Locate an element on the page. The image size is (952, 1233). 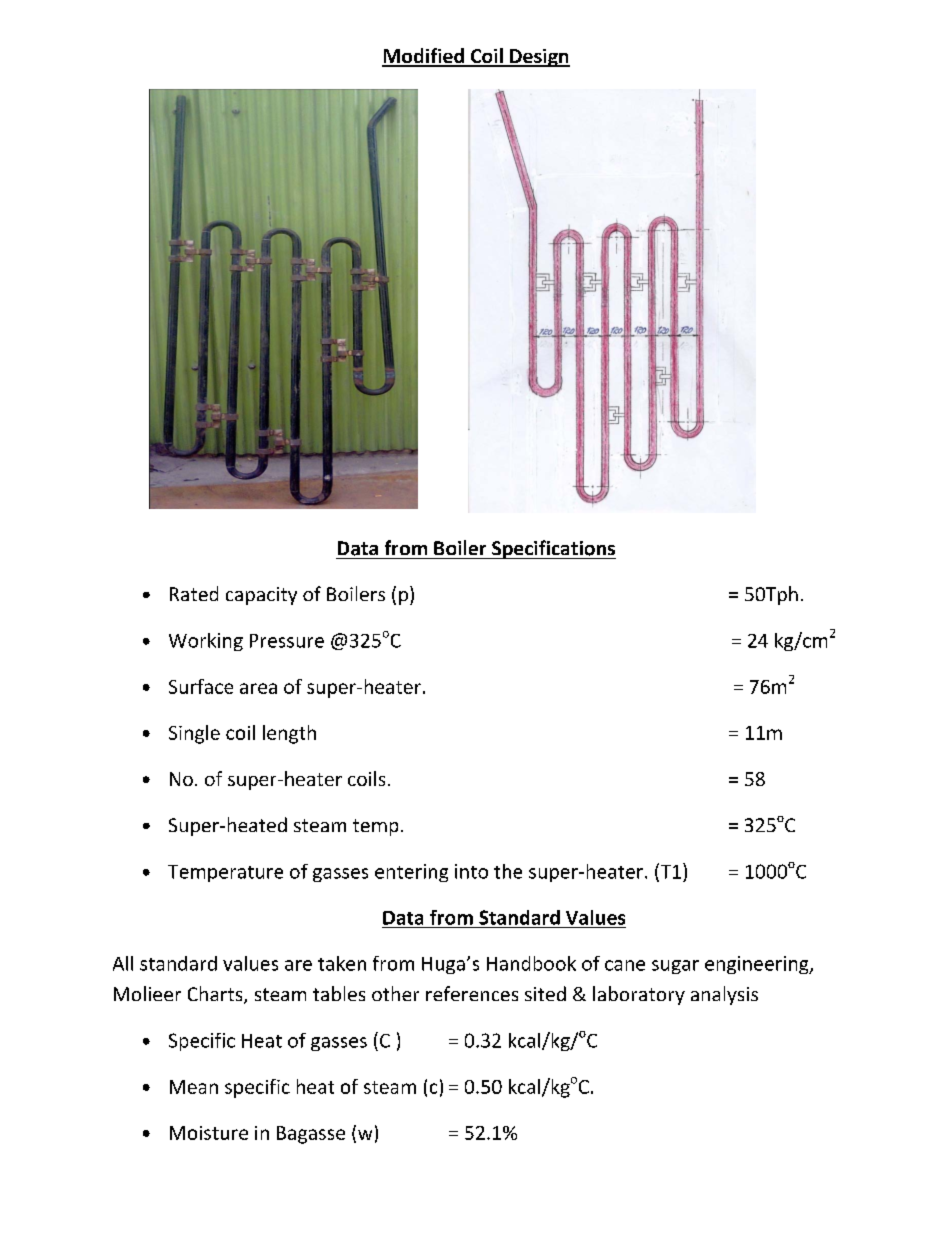
Mean is located at coordinates (194, 1087).
